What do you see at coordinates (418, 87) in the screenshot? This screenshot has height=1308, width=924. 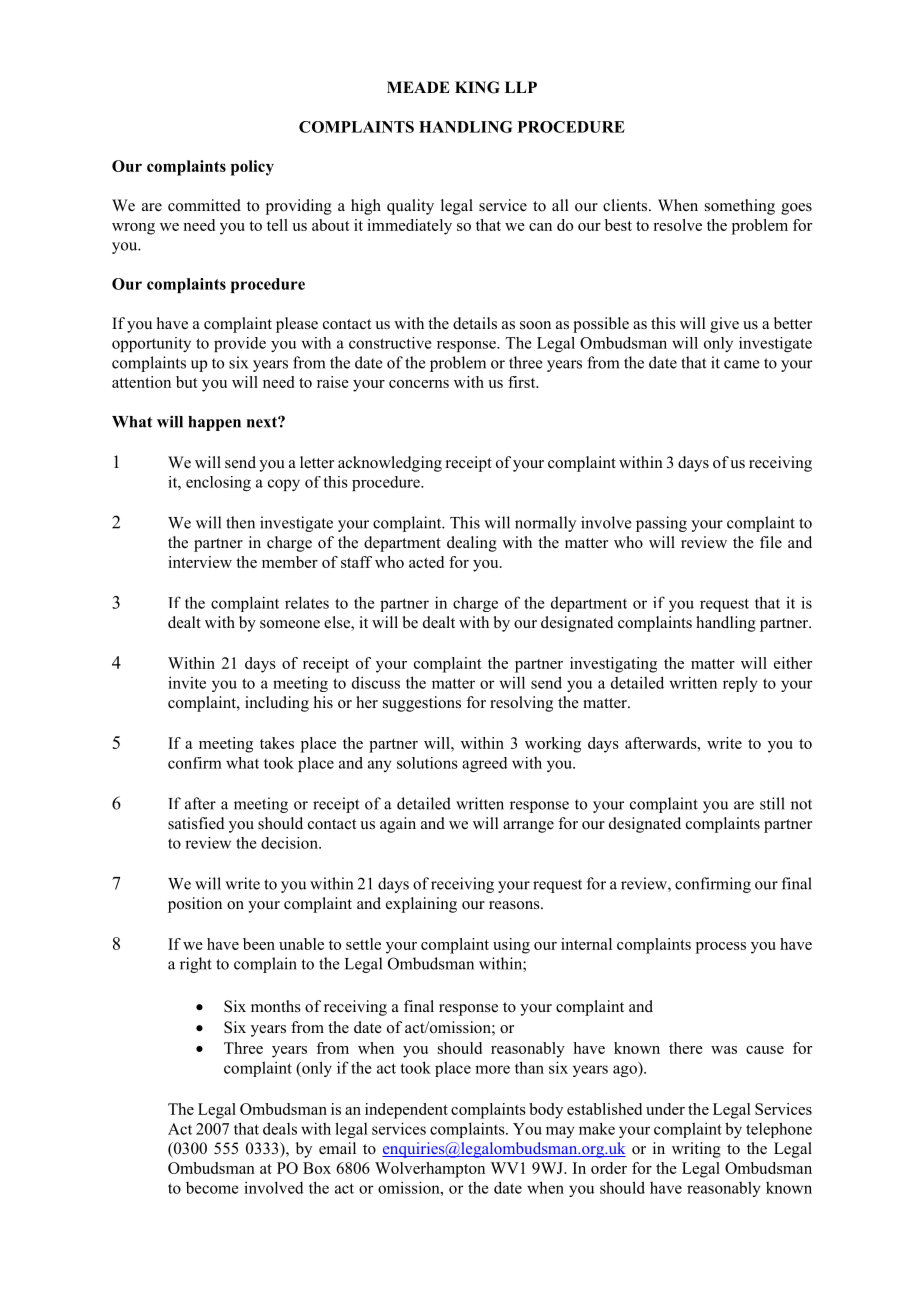 I see `MEADE` at bounding box center [418, 87].
